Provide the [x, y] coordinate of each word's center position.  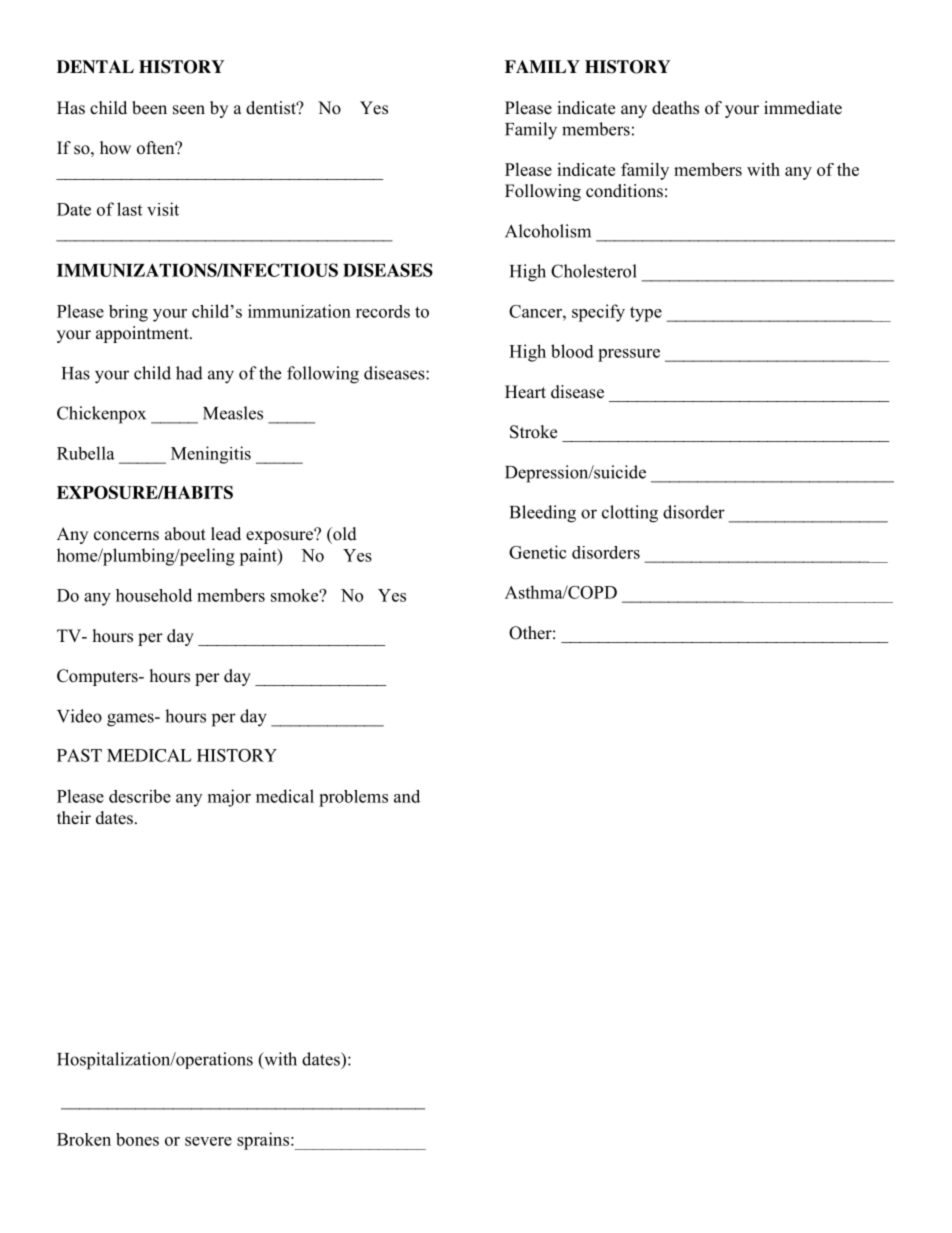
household [154, 595]
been [149, 108]
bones [137, 1139]
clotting [630, 514]
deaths [675, 108]
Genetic [538, 552]
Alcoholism [548, 231]
